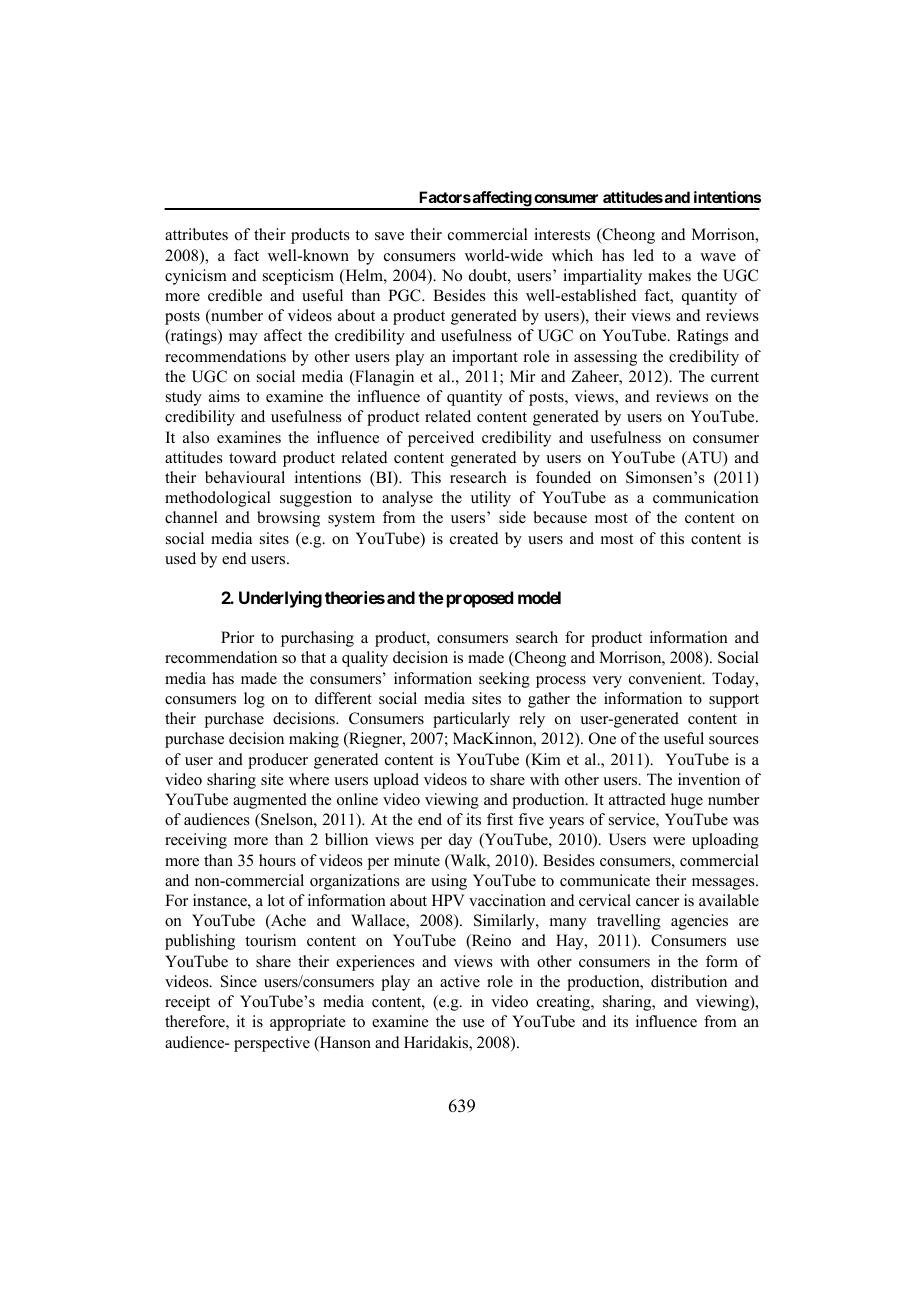 The width and height of the image is (924, 1308). I want to click on active, so click(460, 981).
